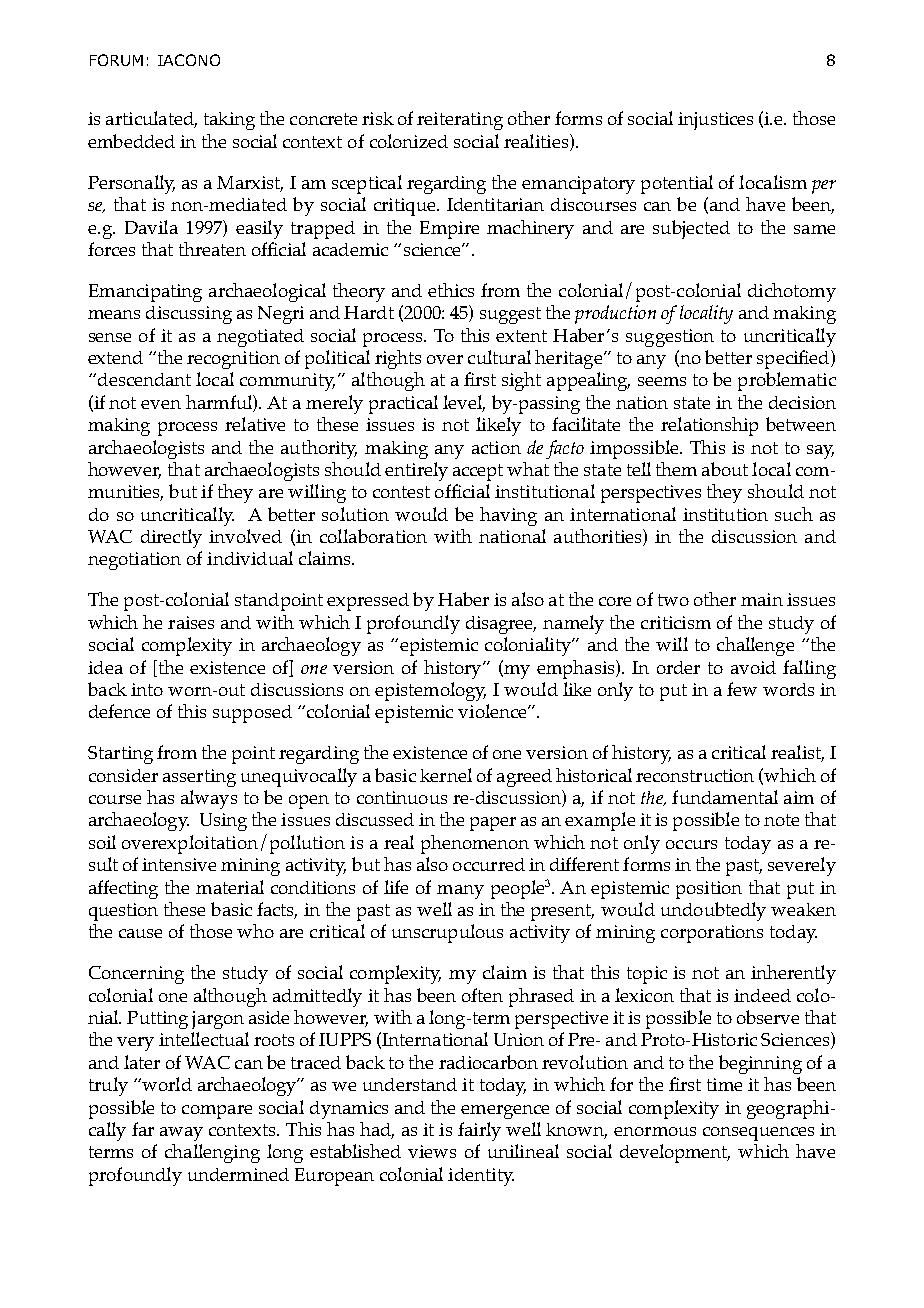 The width and height of the document is (924, 1308). Describe the element at coordinates (758, 1134) in the document. I see `consequences` at that location.
